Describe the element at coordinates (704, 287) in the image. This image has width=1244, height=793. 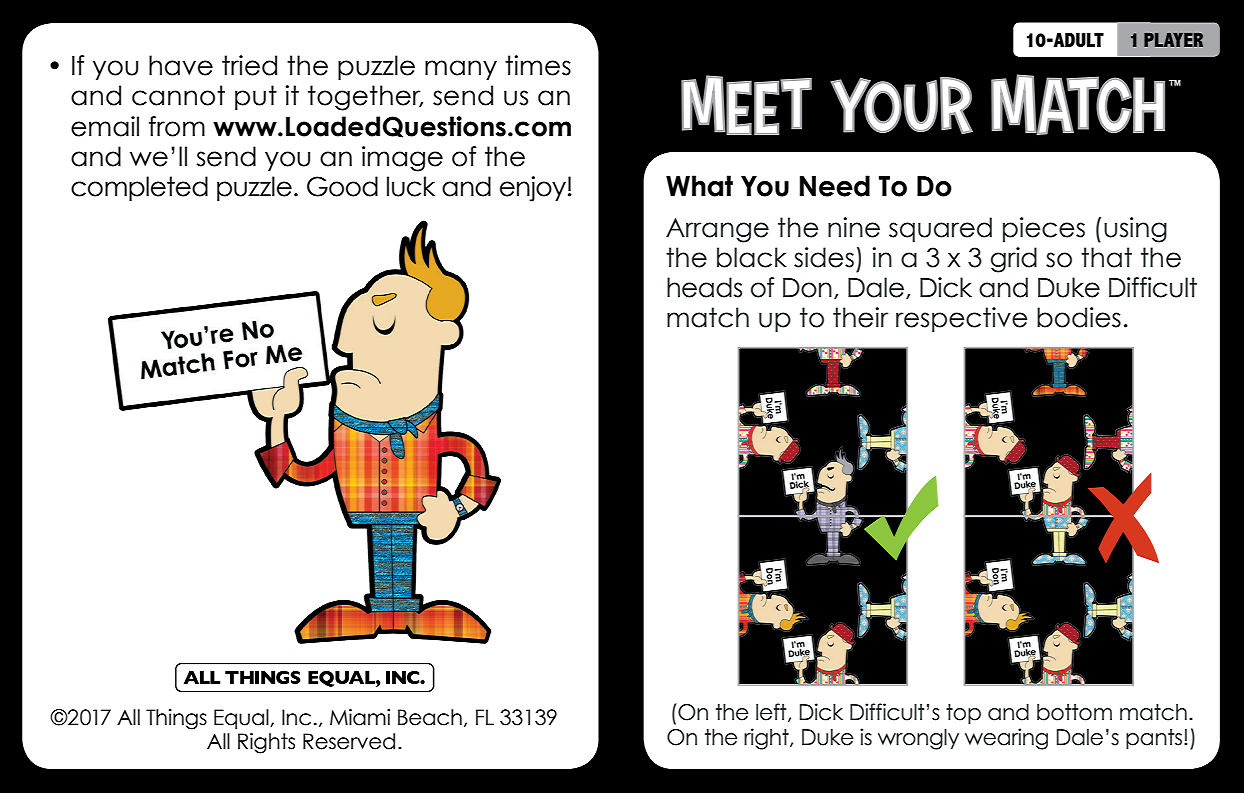
I see `heads` at that location.
